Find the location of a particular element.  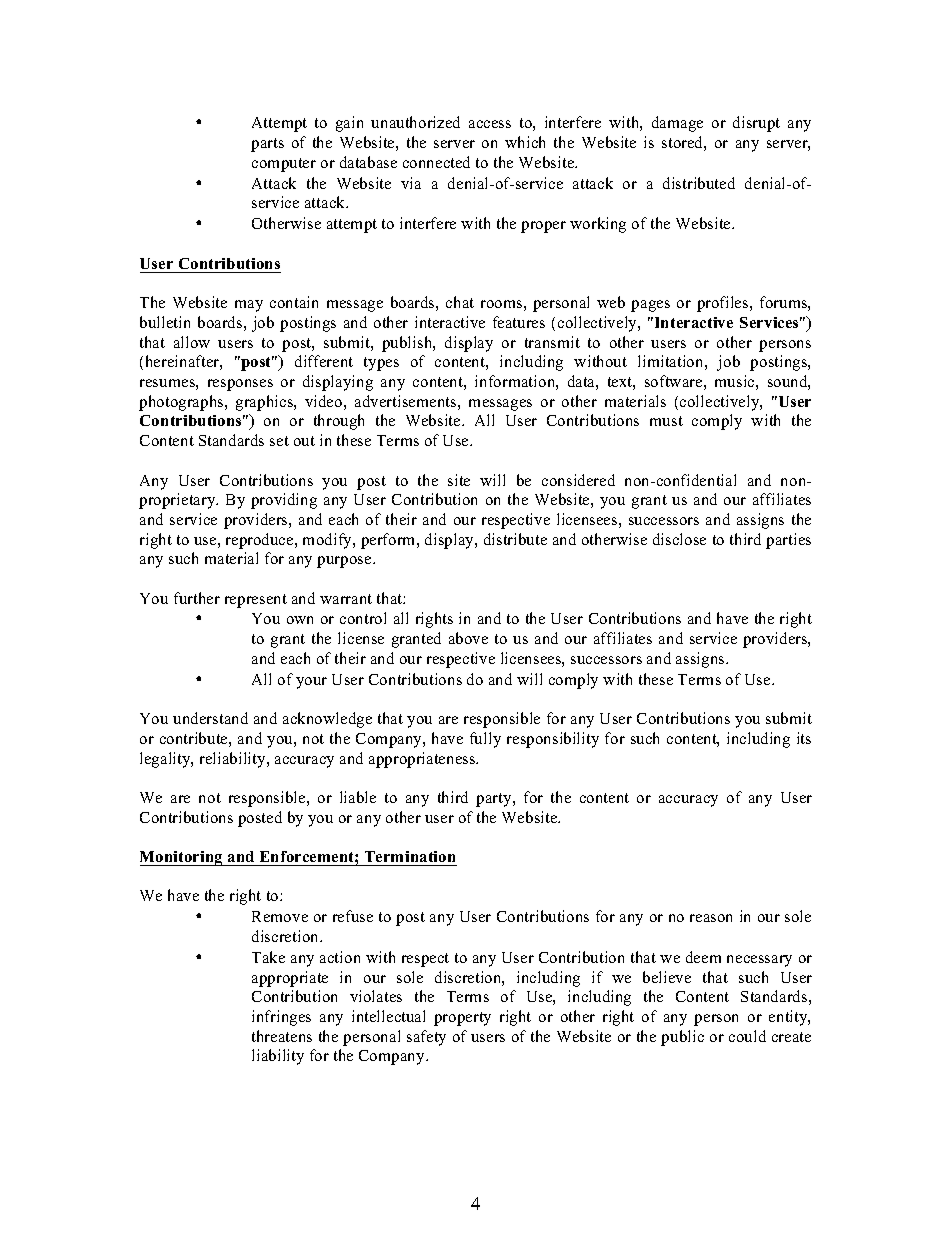

safety is located at coordinates (426, 1038).
